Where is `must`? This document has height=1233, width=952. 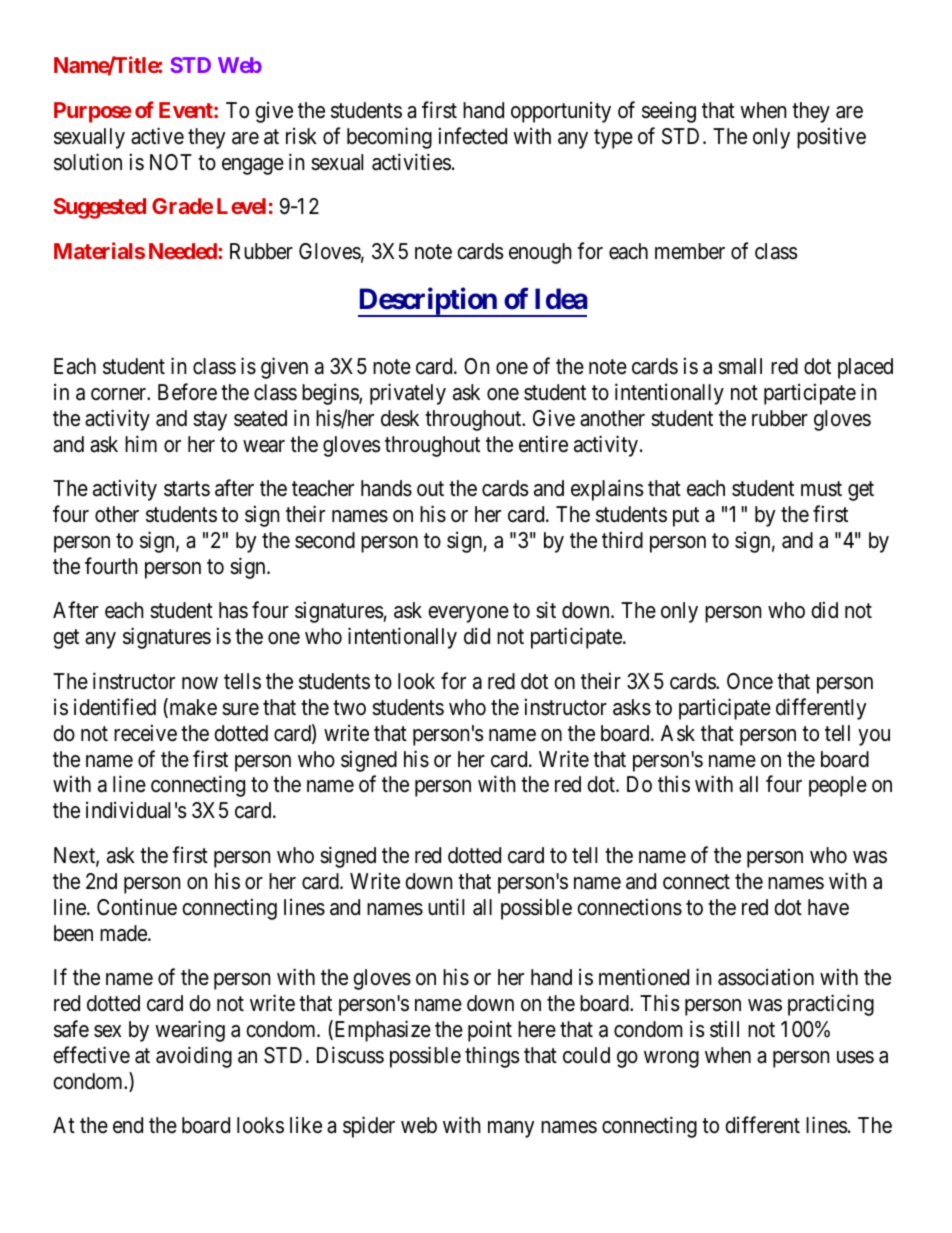
must is located at coordinates (821, 489).
